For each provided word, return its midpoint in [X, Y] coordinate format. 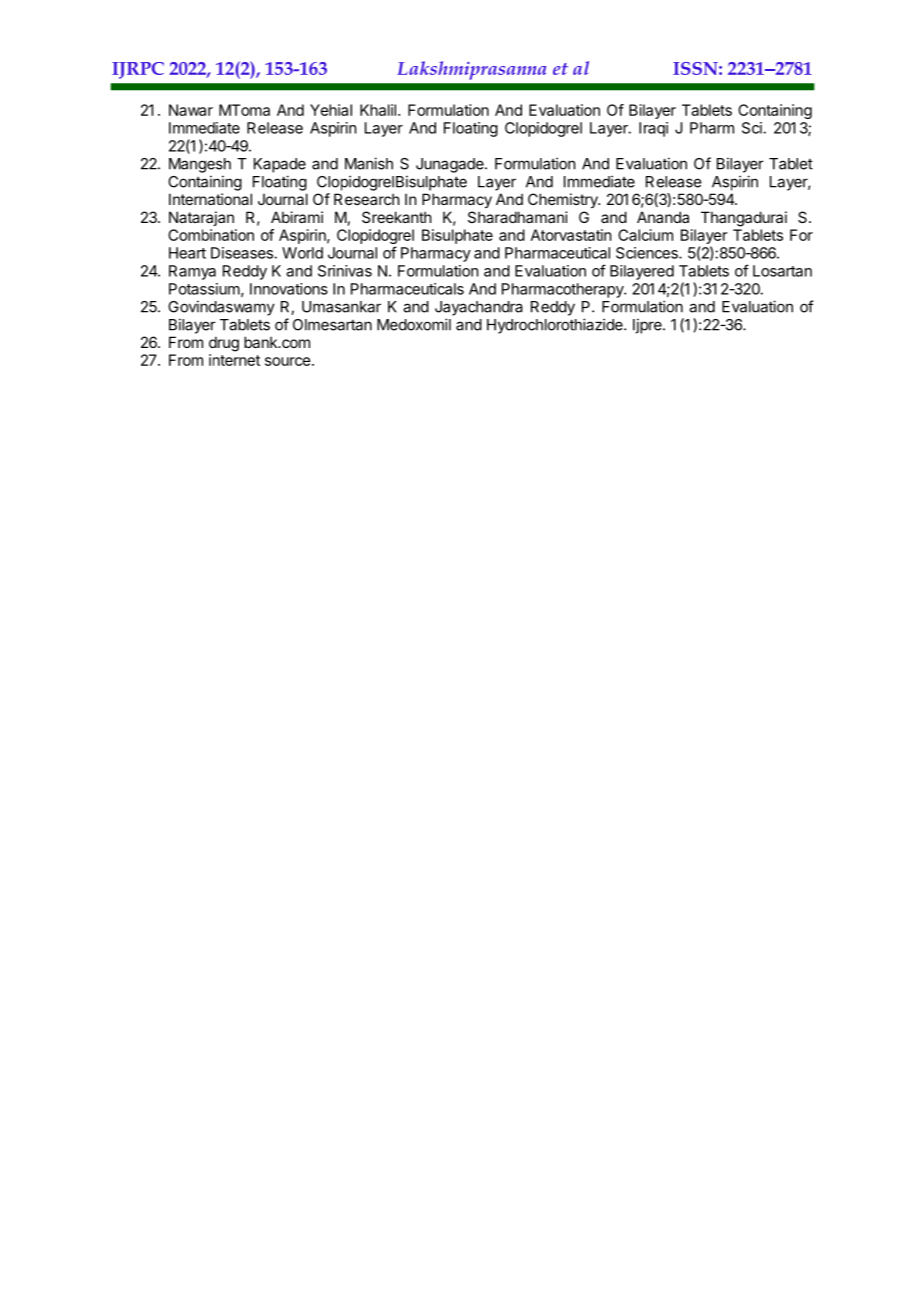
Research [367, 199]
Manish [369, 163]
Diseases [243, 253]
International [210, 199]
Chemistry [564, 200]
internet [234, 360]
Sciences [648, 253]
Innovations [289, 289]
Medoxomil [414, 324]
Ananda [663, 217]
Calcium [645, 235]
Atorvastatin [571, 235]
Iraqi [653, 129]
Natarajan [201, 218]
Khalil [378, 110]
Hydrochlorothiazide [556, 326]
